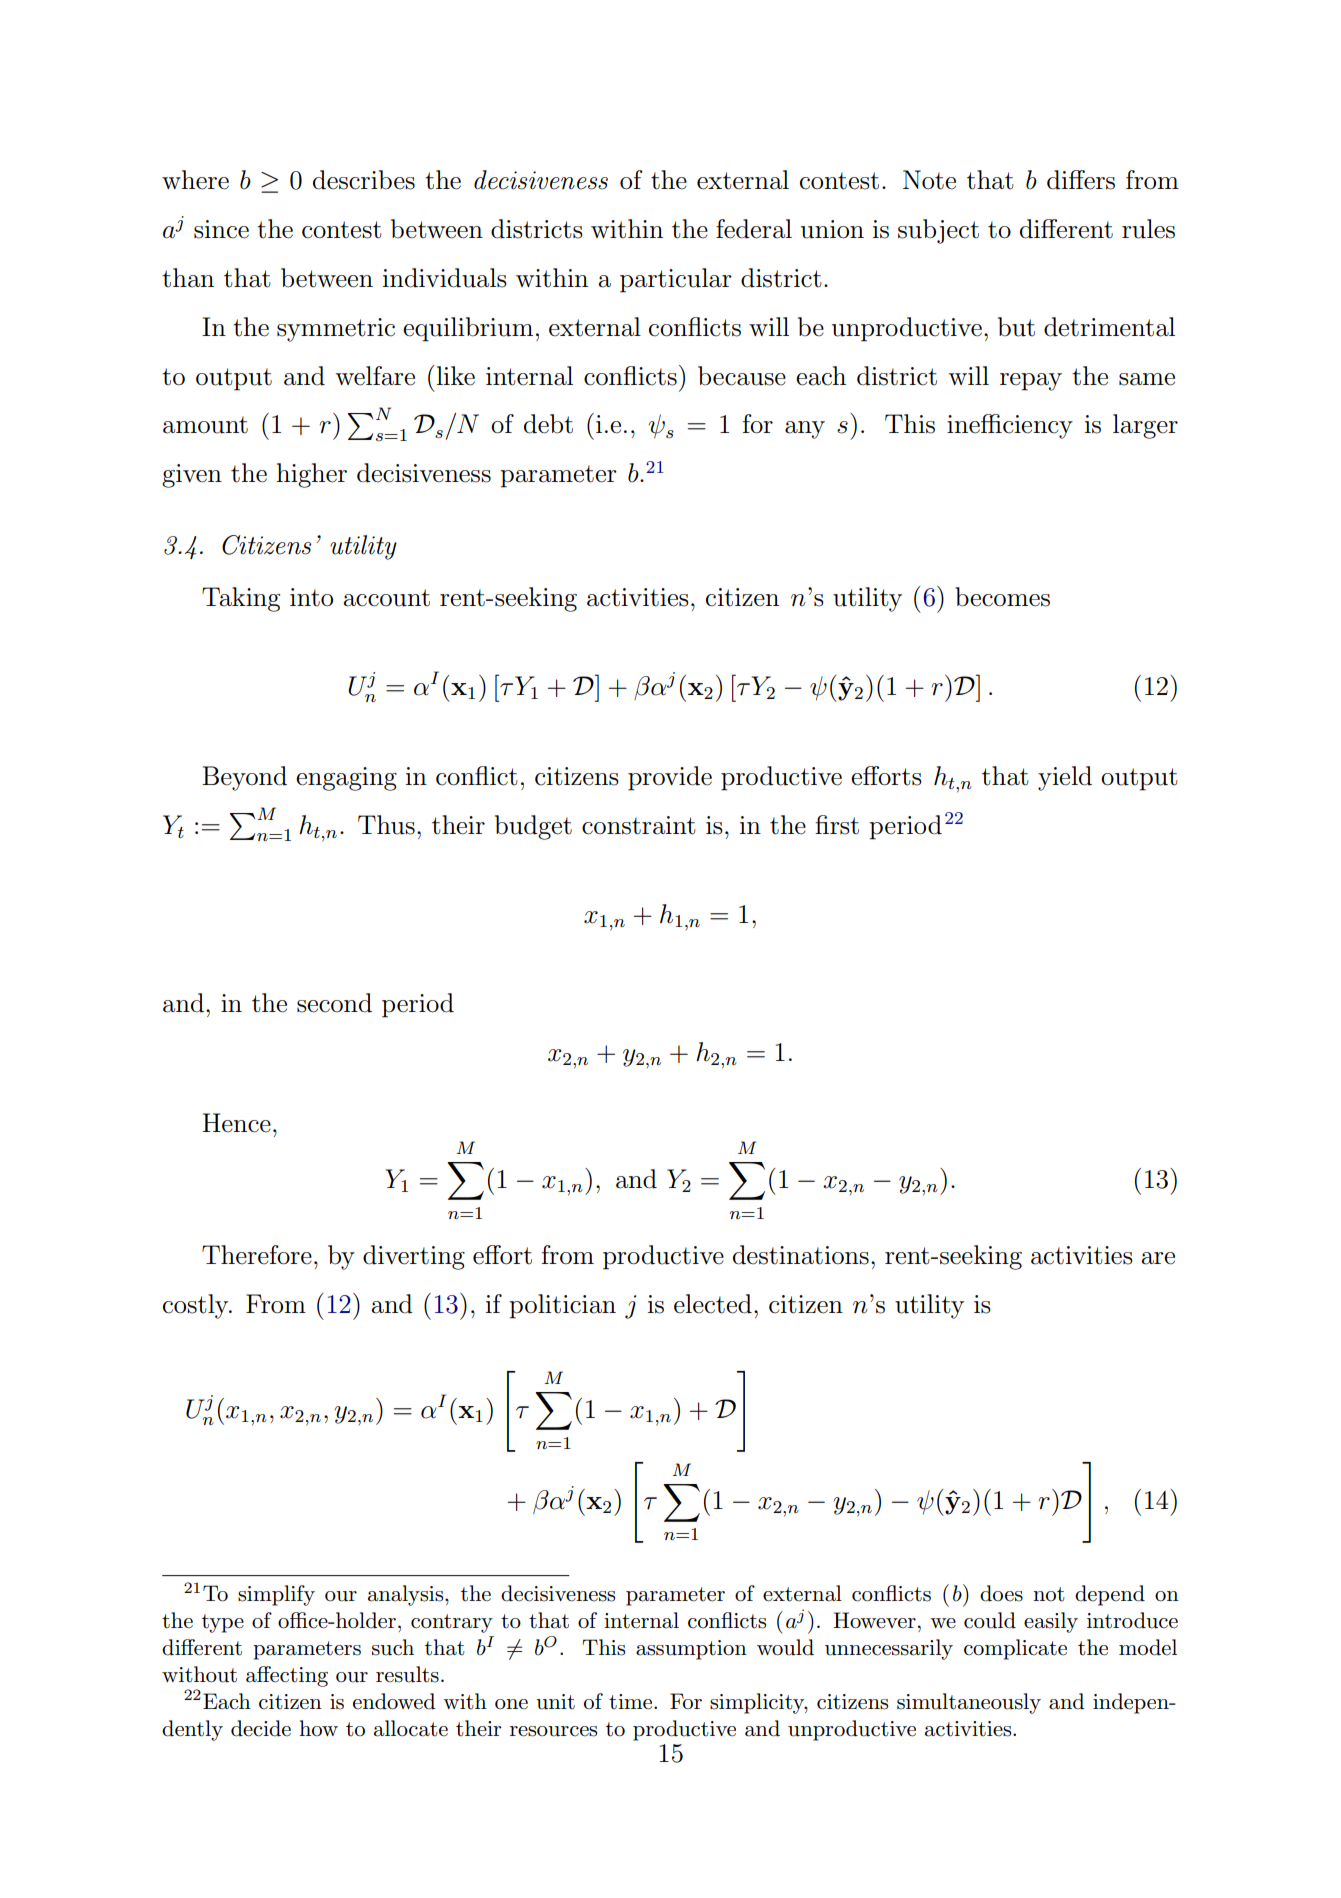 Image resolution: width=1341 pixels, height=1898 pixels. What do you see at coordinates (713, 1304) in the screenshot?
I see `elected` at bounding box center [713, 1304].
